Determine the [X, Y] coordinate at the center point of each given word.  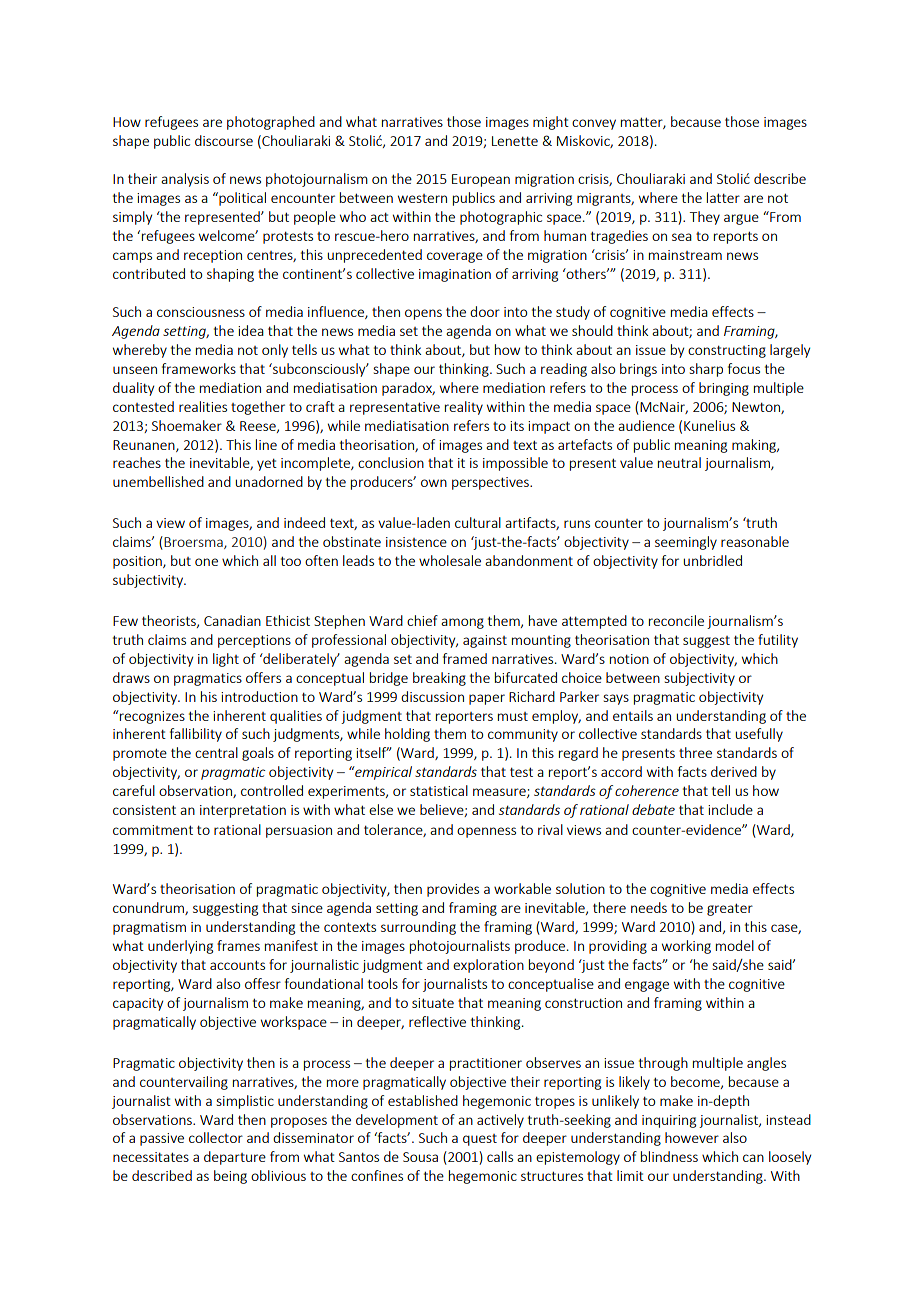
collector [216, 1137]
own [434, 483]
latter [723, 197]
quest [480, 1140]
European [481, 180]
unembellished [158, 481]
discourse [224, 140]
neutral [679, 462]
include [730, 809]
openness [486, 832]
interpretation [243, 811]
